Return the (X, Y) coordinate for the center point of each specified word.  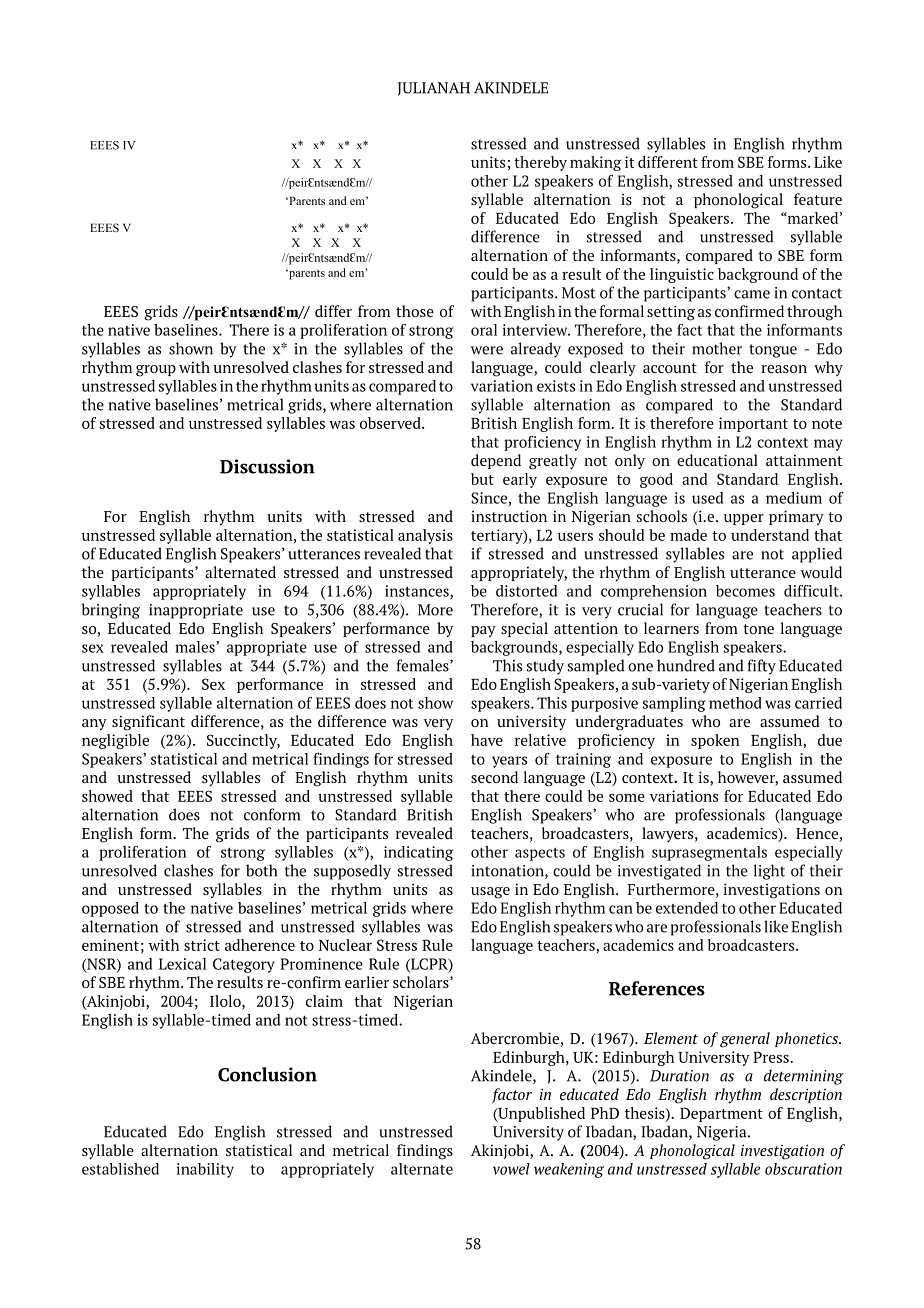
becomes (745, 591)
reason (784, 369)
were (487, 350)
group (156, 371)
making (596, 163)
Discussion (267, 466)
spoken (715, 741)
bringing (110, 611)
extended (687, 908)
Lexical (182, 964)
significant (148, 723)
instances (418, 592)
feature (818, 199)
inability (205, 1170)
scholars (422, 982)
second (494, 777)
